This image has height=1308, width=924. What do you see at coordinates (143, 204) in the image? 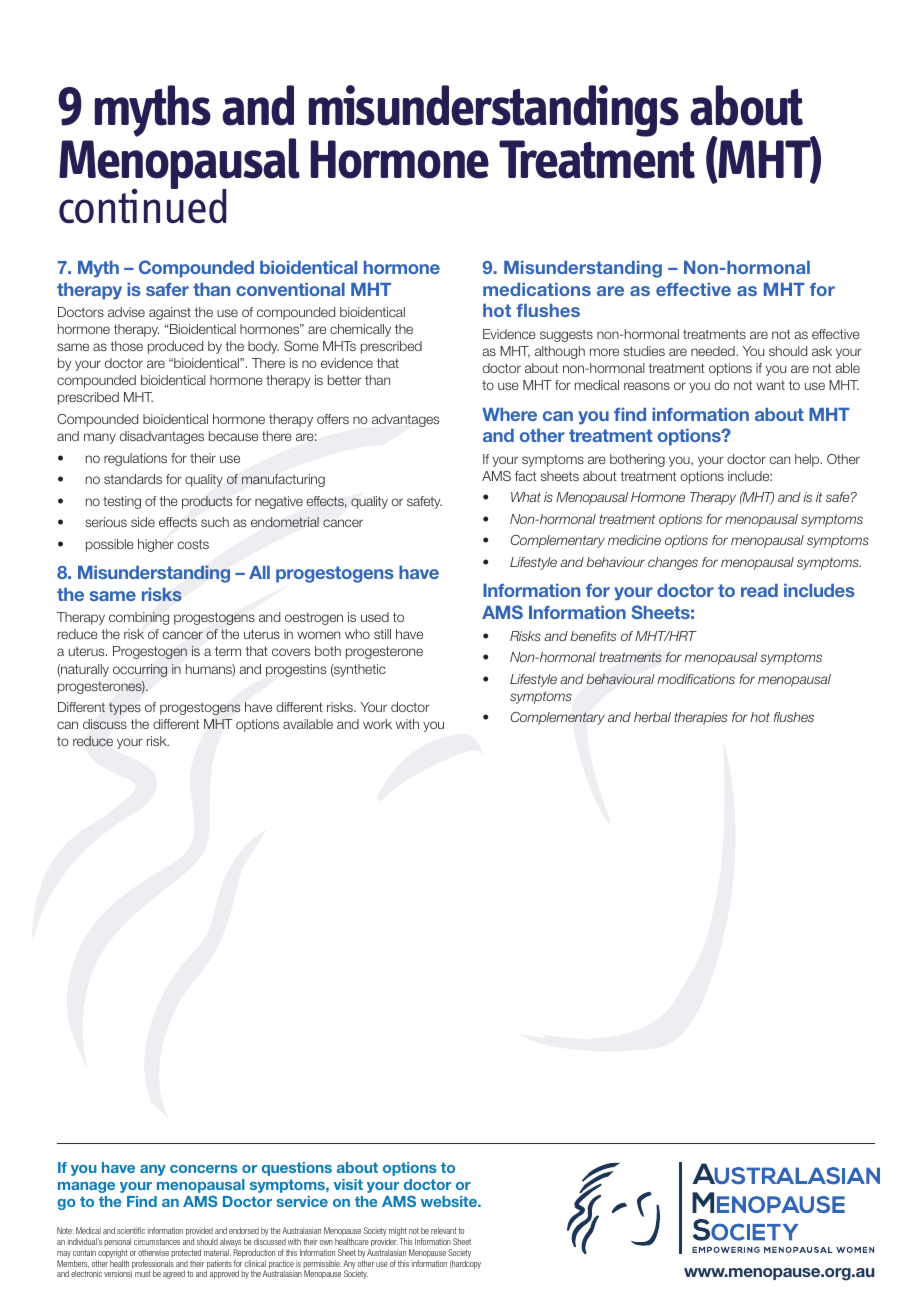
I see `continued` at bounding box center [143, 204].
